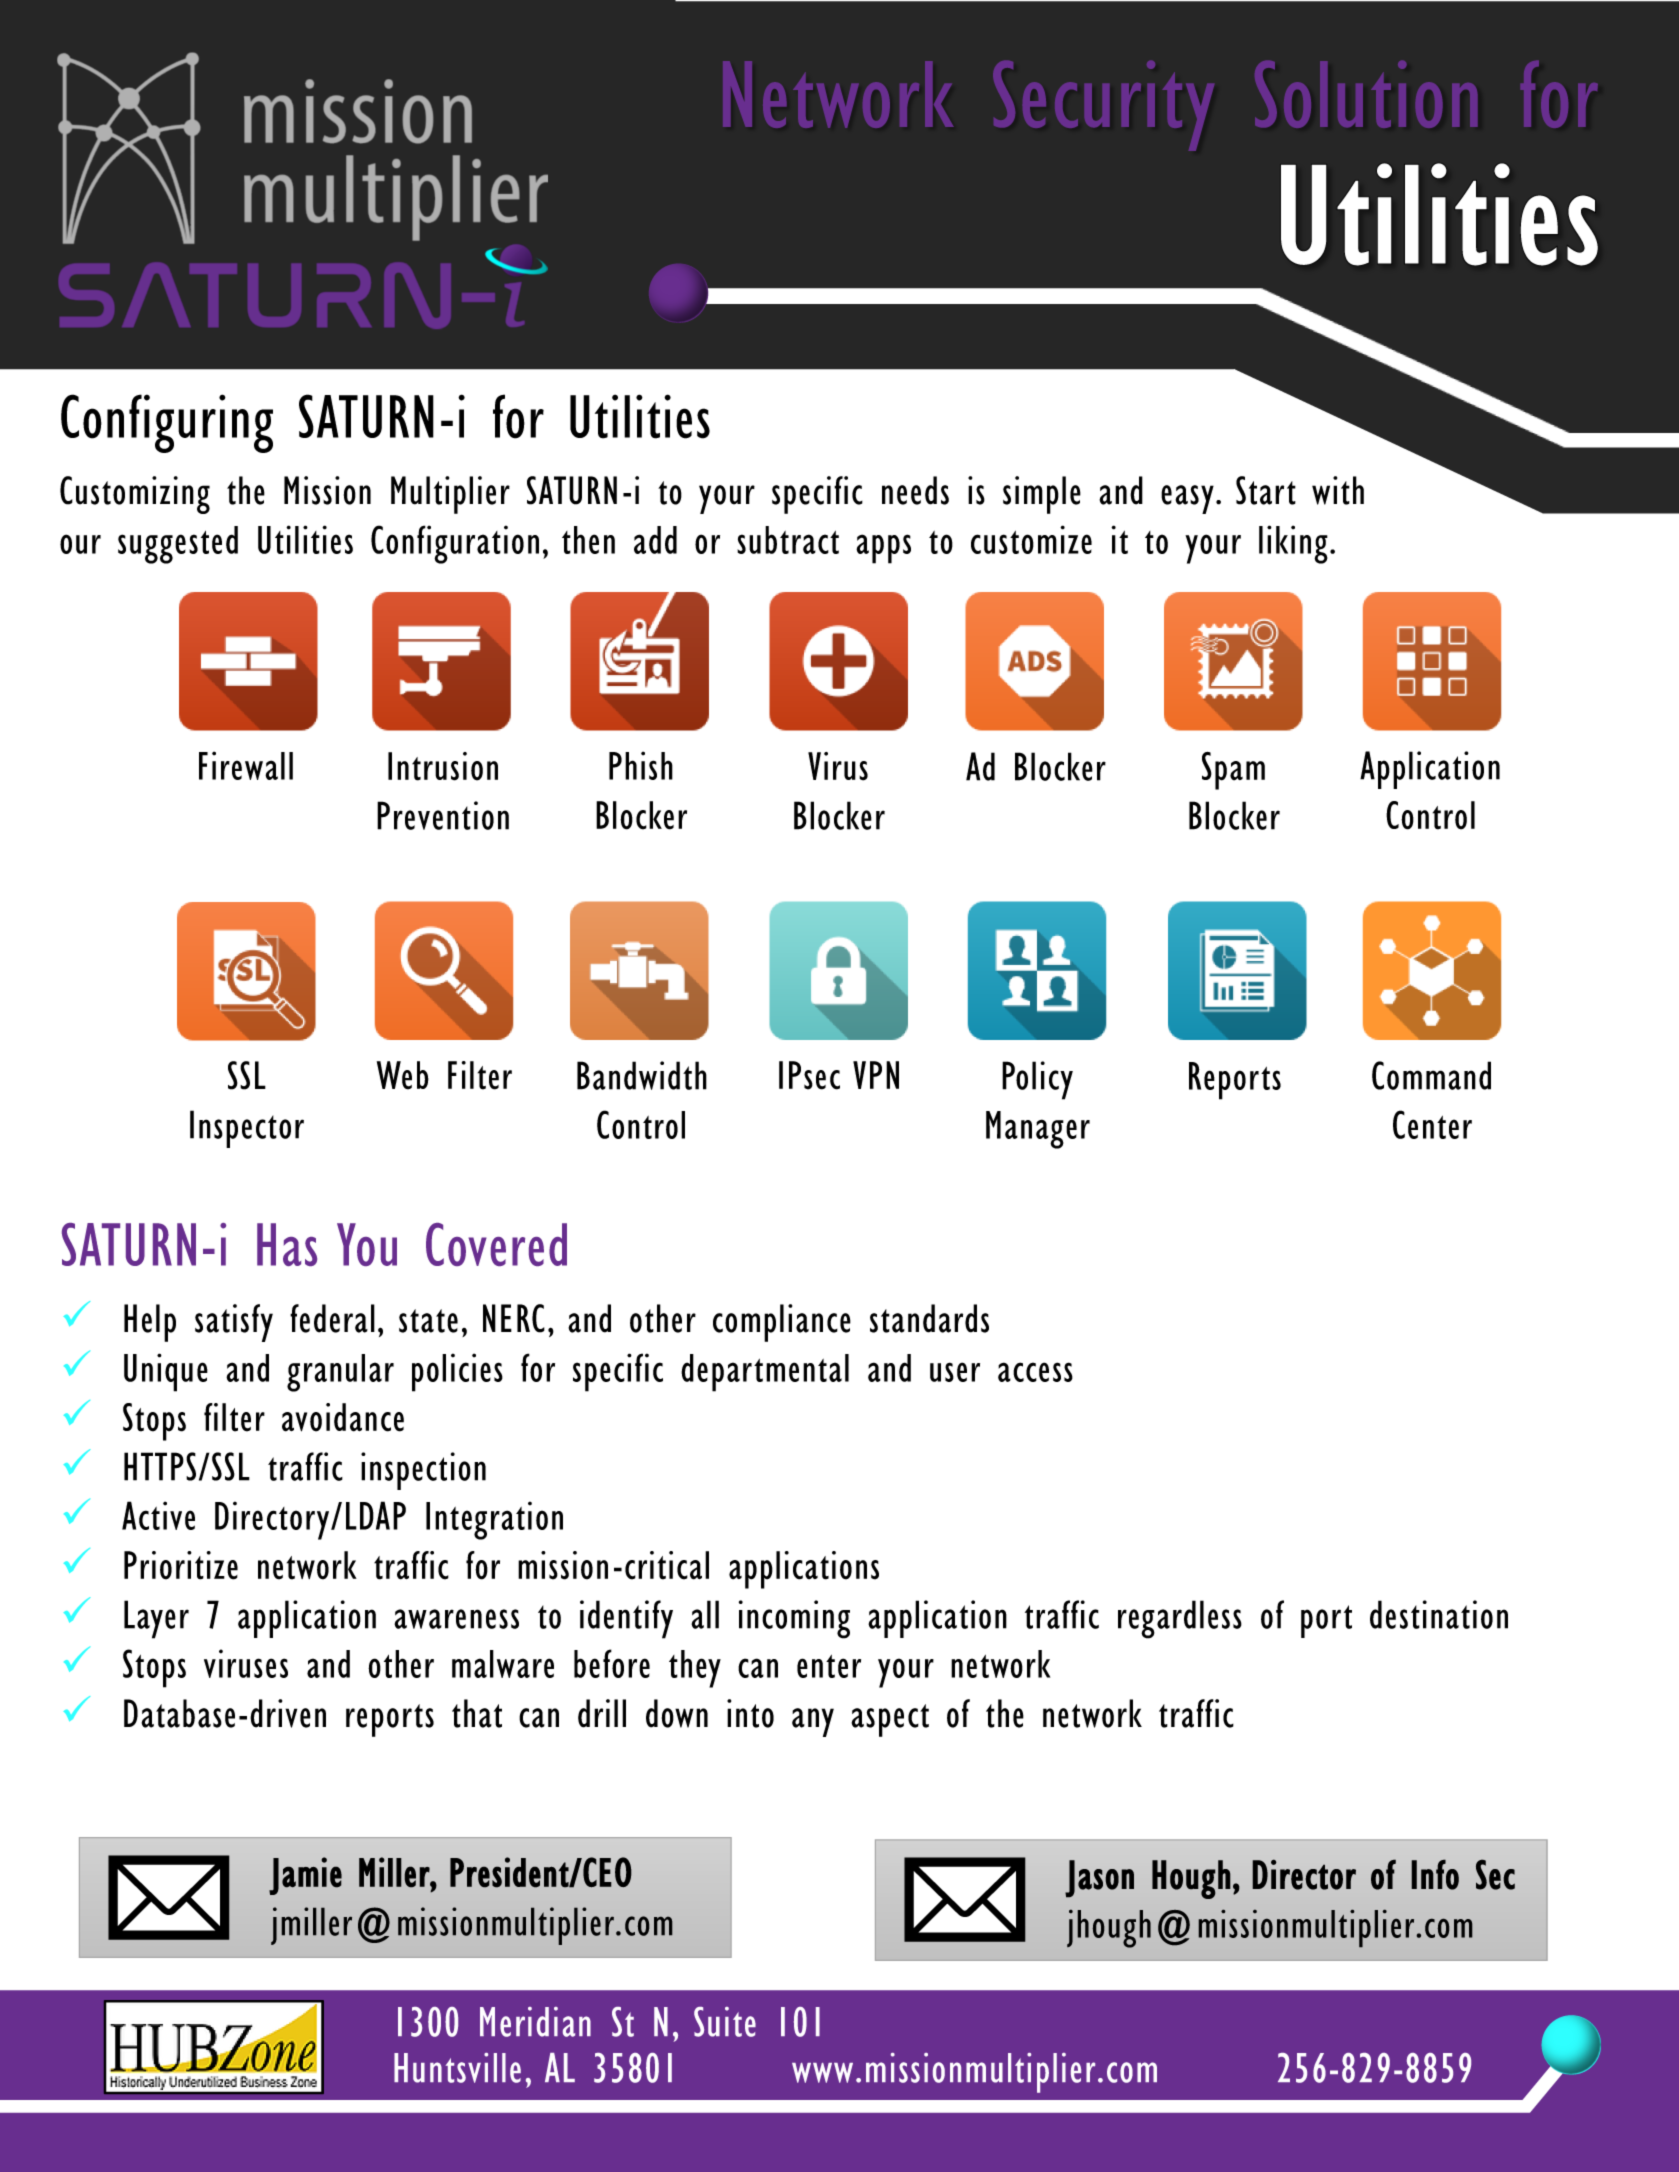 The width and height of the image is (1679, 2172). I want to click on Configuring, so click(167, 423).
